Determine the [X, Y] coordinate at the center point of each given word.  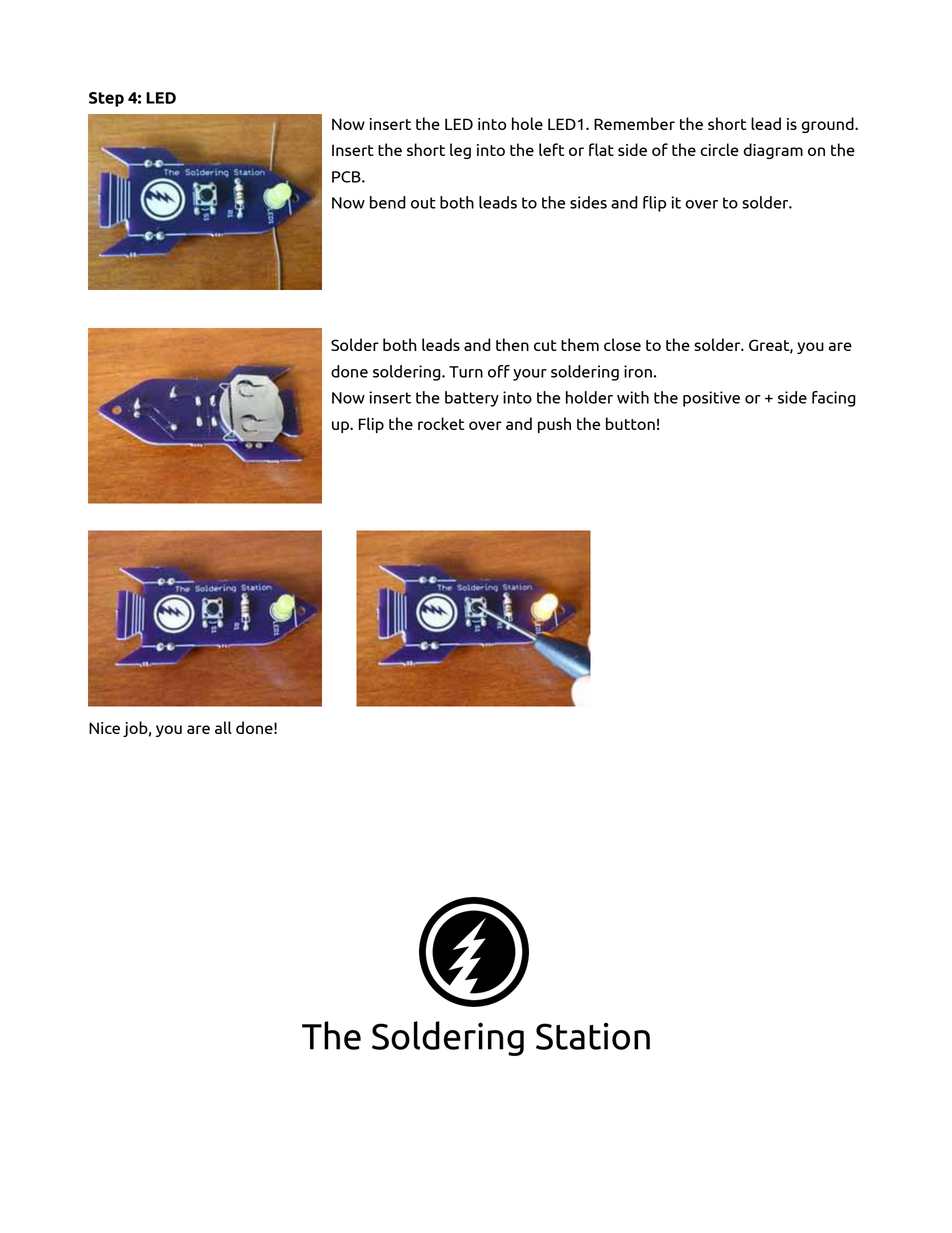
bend [388, 202]
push [554, 425]
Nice [104, 728]
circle [719, 149]
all [223, 727]
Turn [466, 372]
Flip [371, 425]
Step [106, 99]
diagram [773, 151]
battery [472, 399]
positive [711, 399]
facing [834, 399]
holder [589, 397]
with [633, 397]
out [423, 203]
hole [527, 123]
